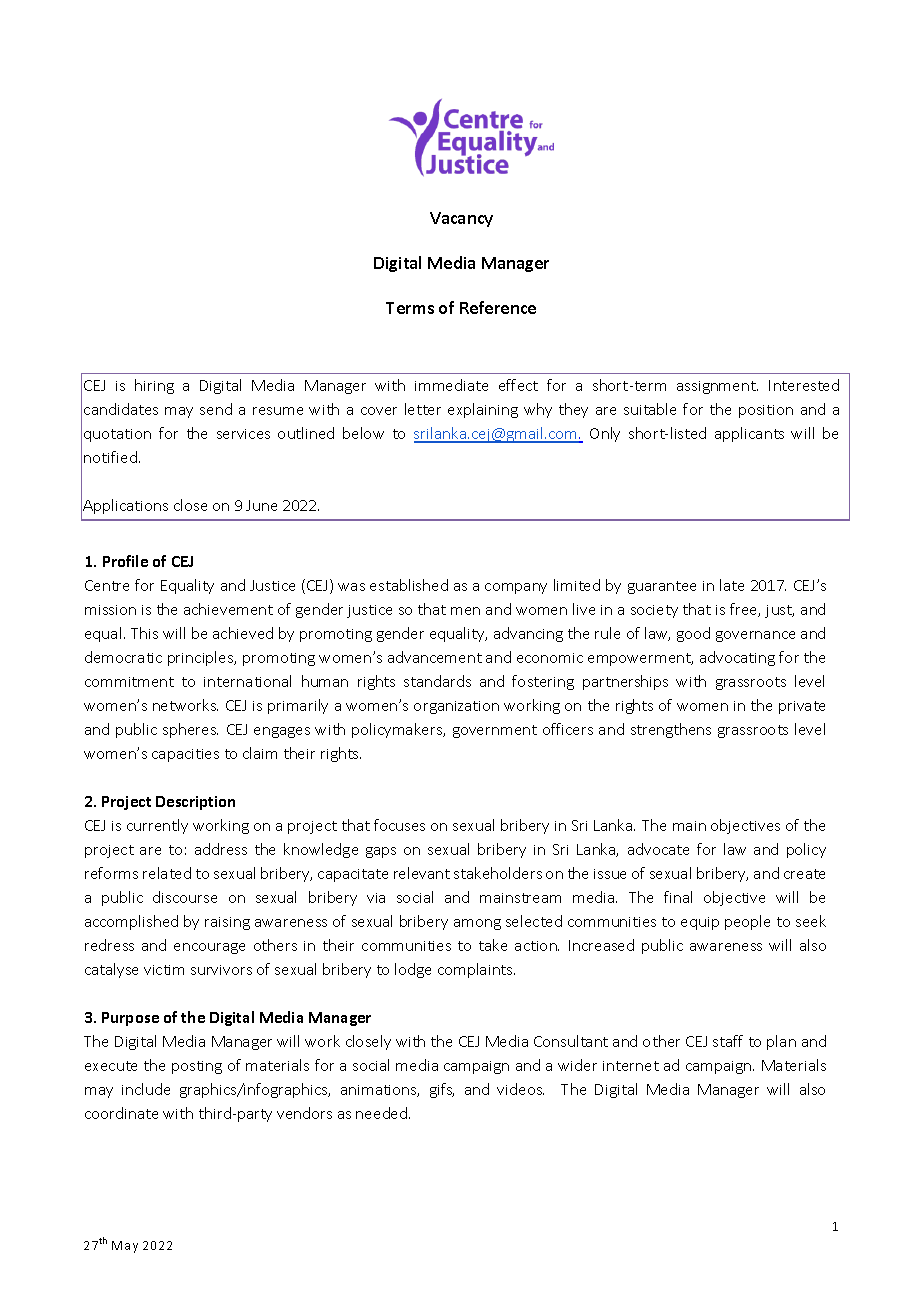  Describe the element at coordinates (197, 1067) in the screenshot. I see `posting` at that location.
